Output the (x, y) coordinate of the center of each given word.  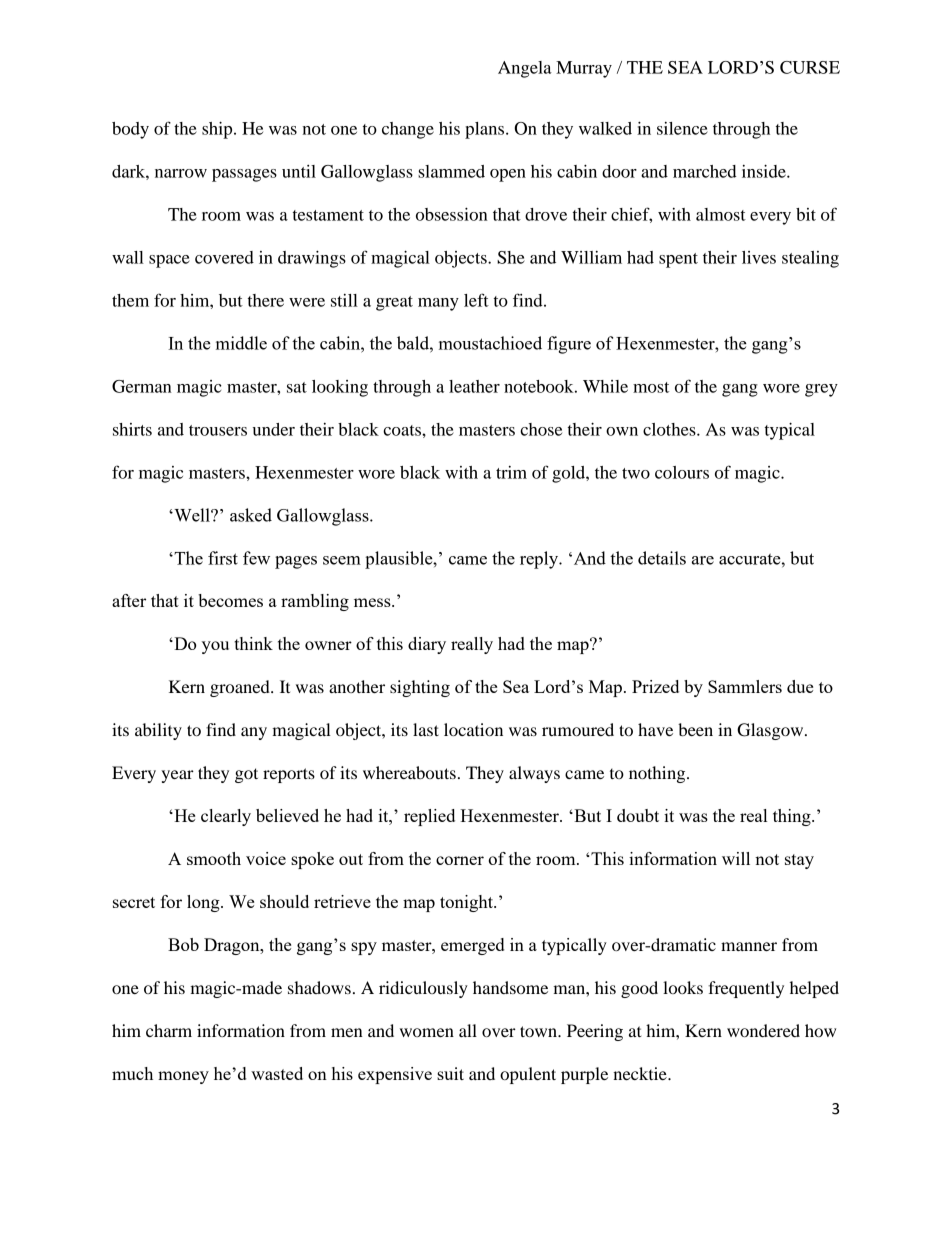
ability (158, 731)
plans (486, 130)
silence (682, 128)
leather (474, 386)
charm (169, 1030)
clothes (670, 429)
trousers (218, 430)
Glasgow (771, 731)
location (473, 729)
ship (218, 130)
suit (450, 1073)
